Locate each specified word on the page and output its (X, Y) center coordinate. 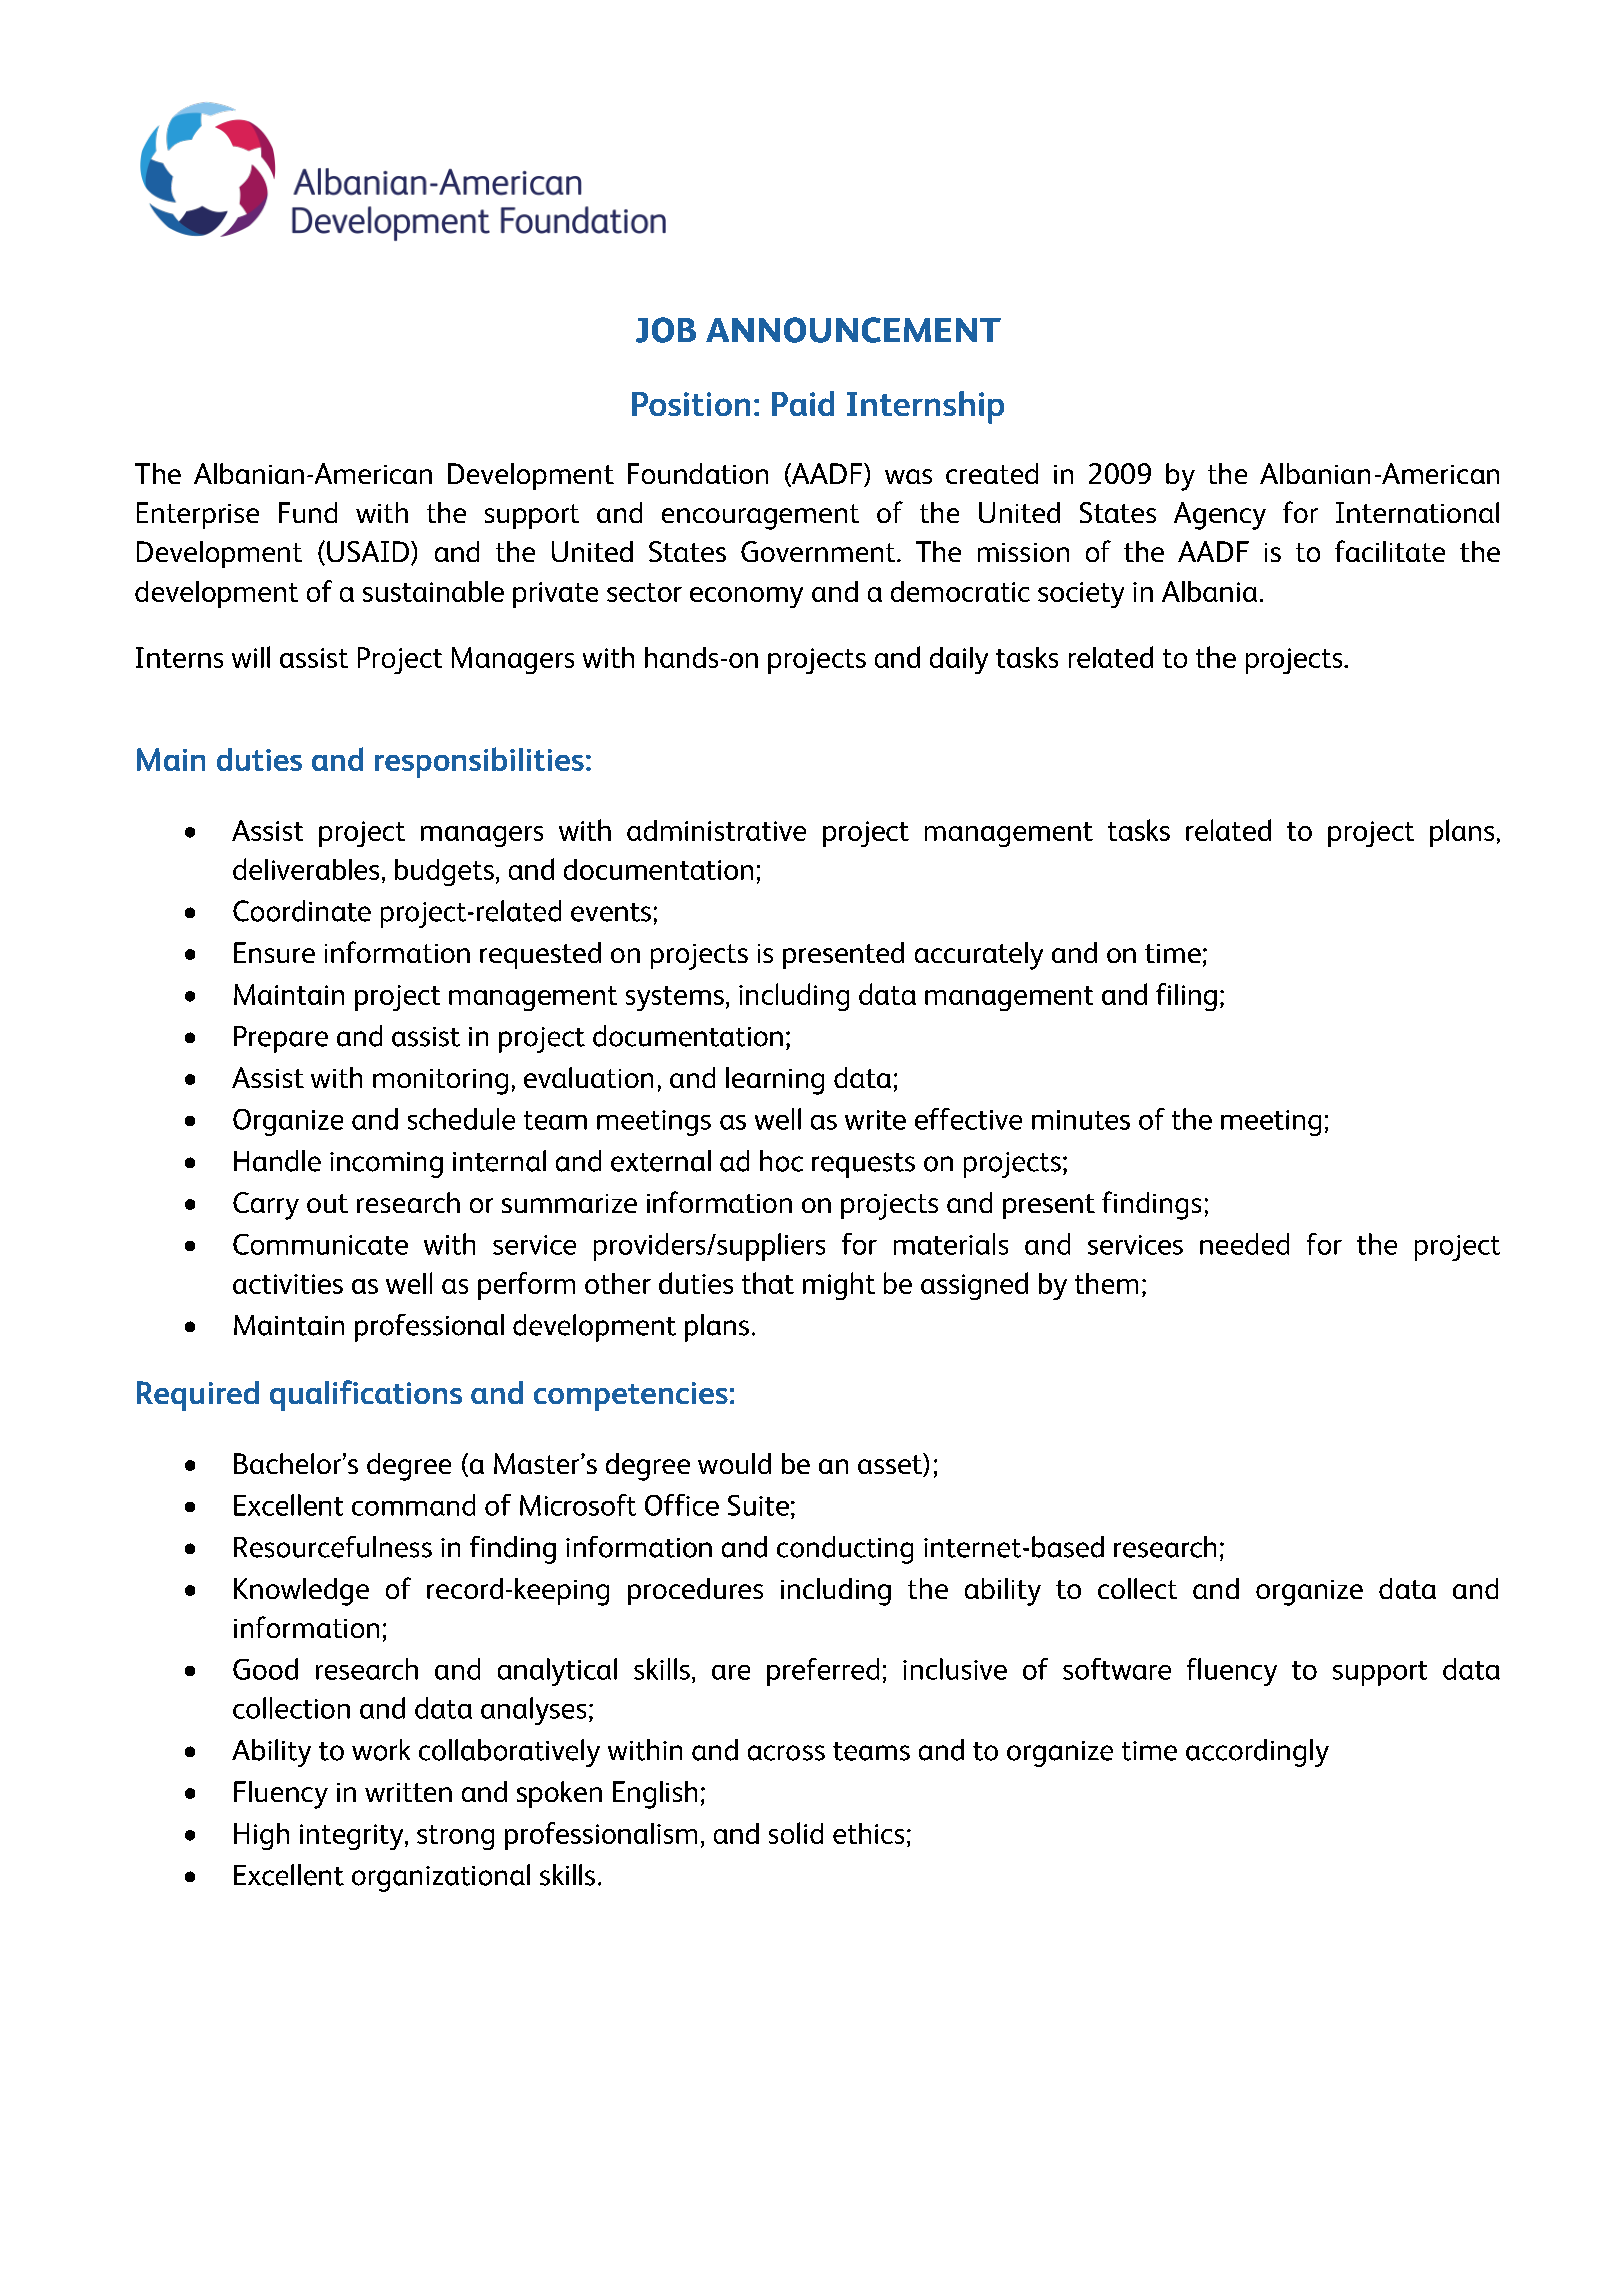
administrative (716, 830)
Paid (803, 403)
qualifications (366, 1395)
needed (1244, 1244)
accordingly (1257, 1753)
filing (1186, 997)
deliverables (306, 869)
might (839, 1286)
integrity (353, 1837)
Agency (1220, 516)
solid (796, 1833)
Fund (308, 512)
